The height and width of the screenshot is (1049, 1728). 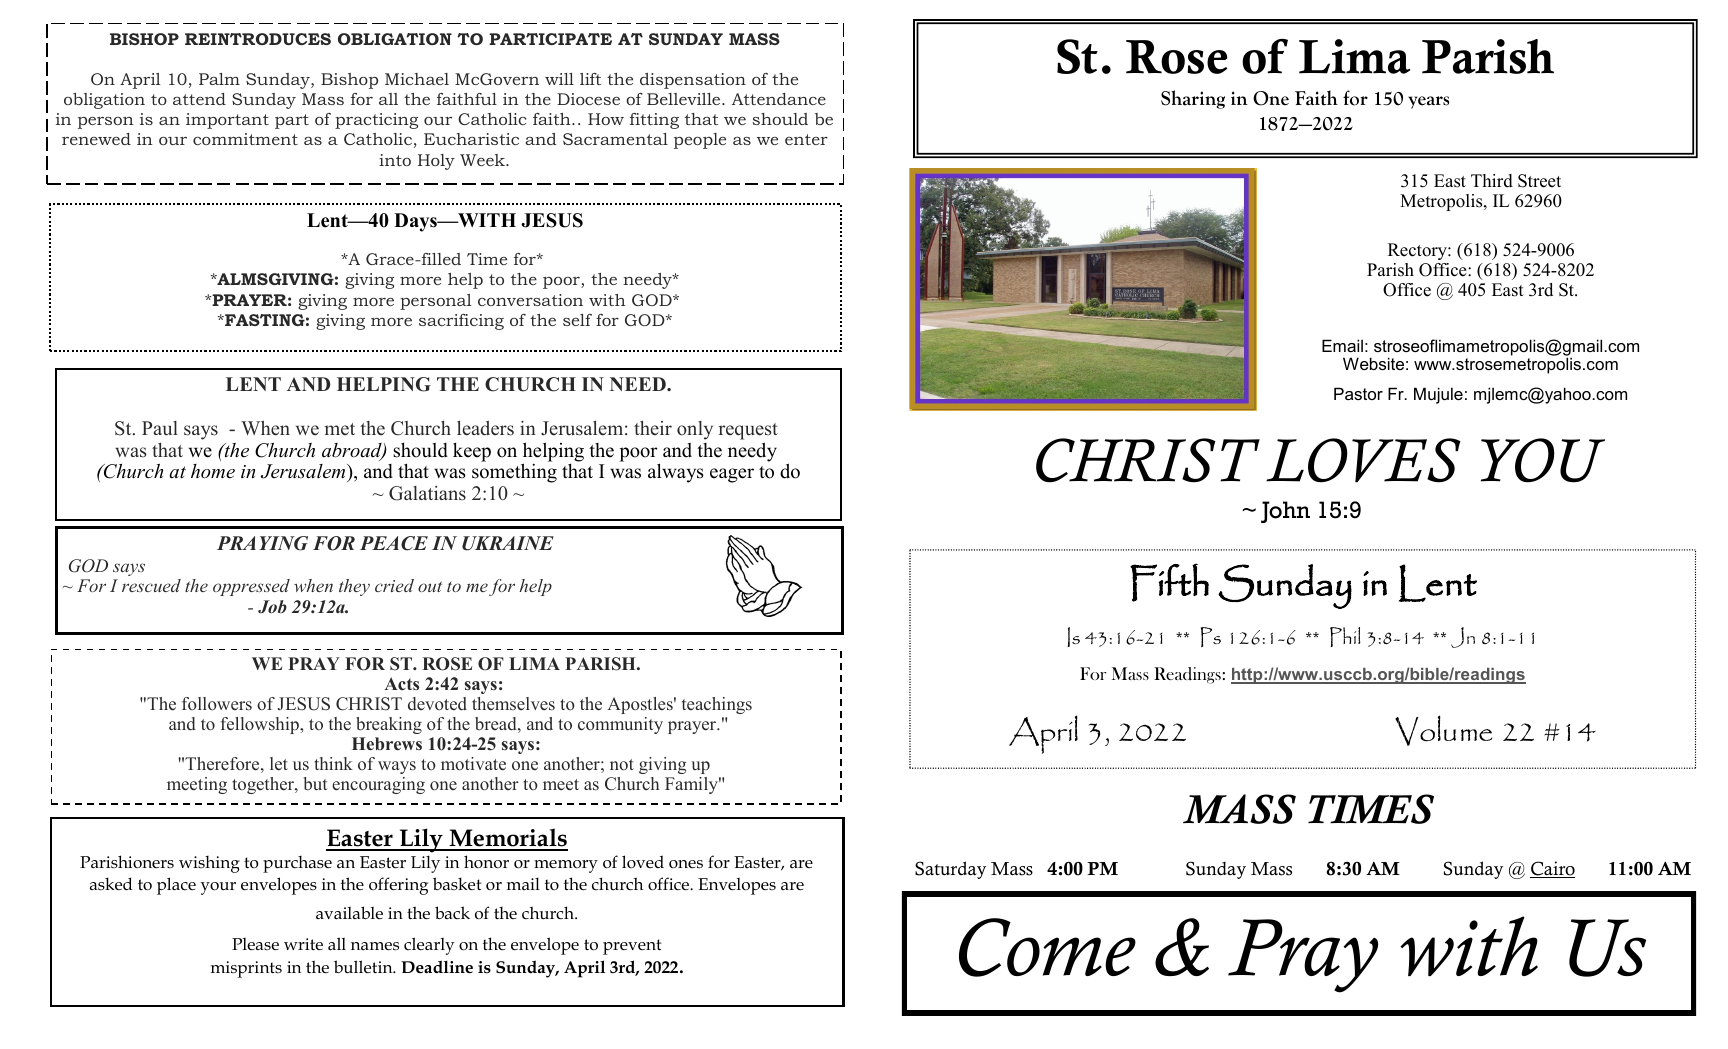 I want to click on years, so click(x=1428, y=102).
